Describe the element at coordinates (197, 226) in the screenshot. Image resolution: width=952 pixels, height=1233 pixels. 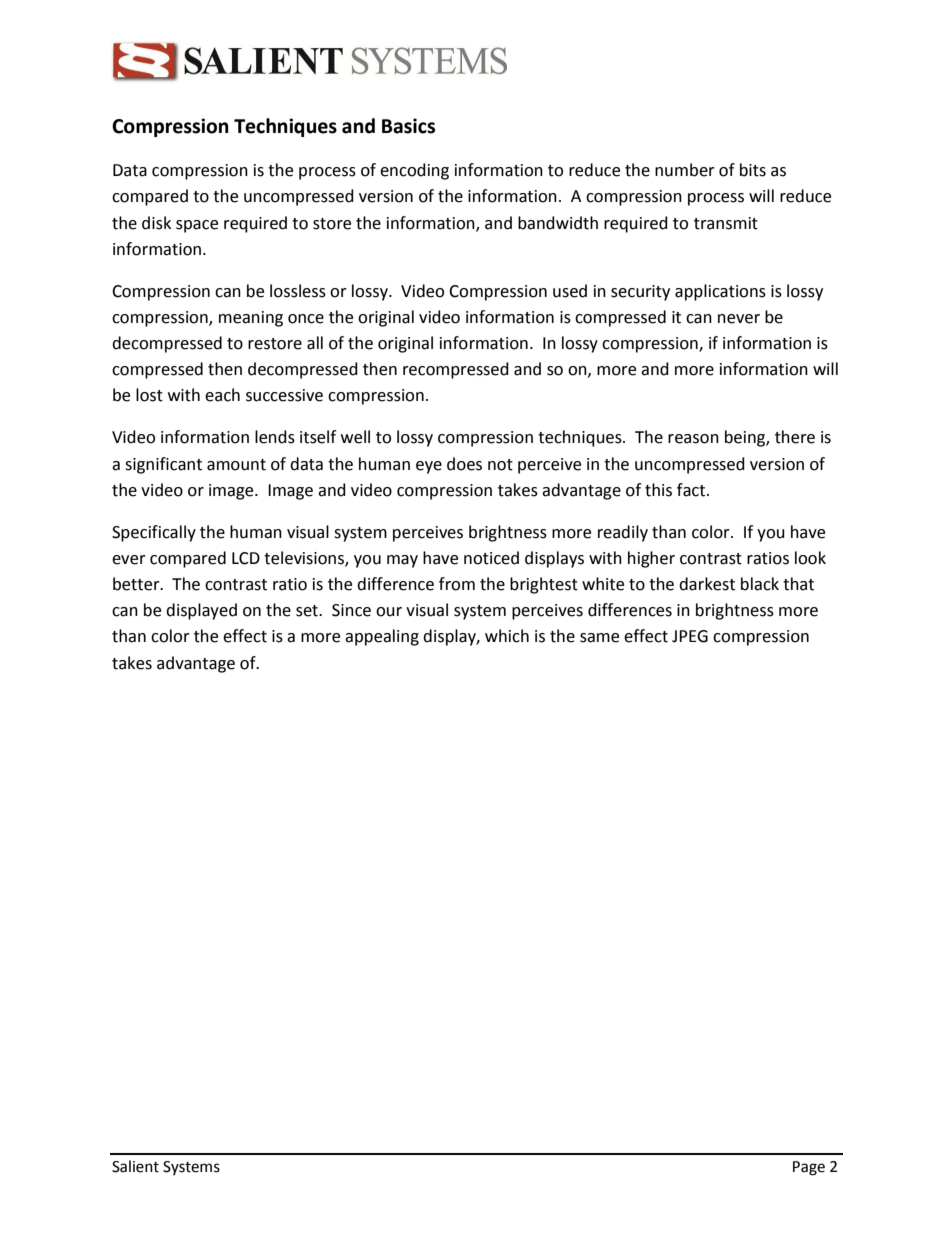
I see `space` at that location.
